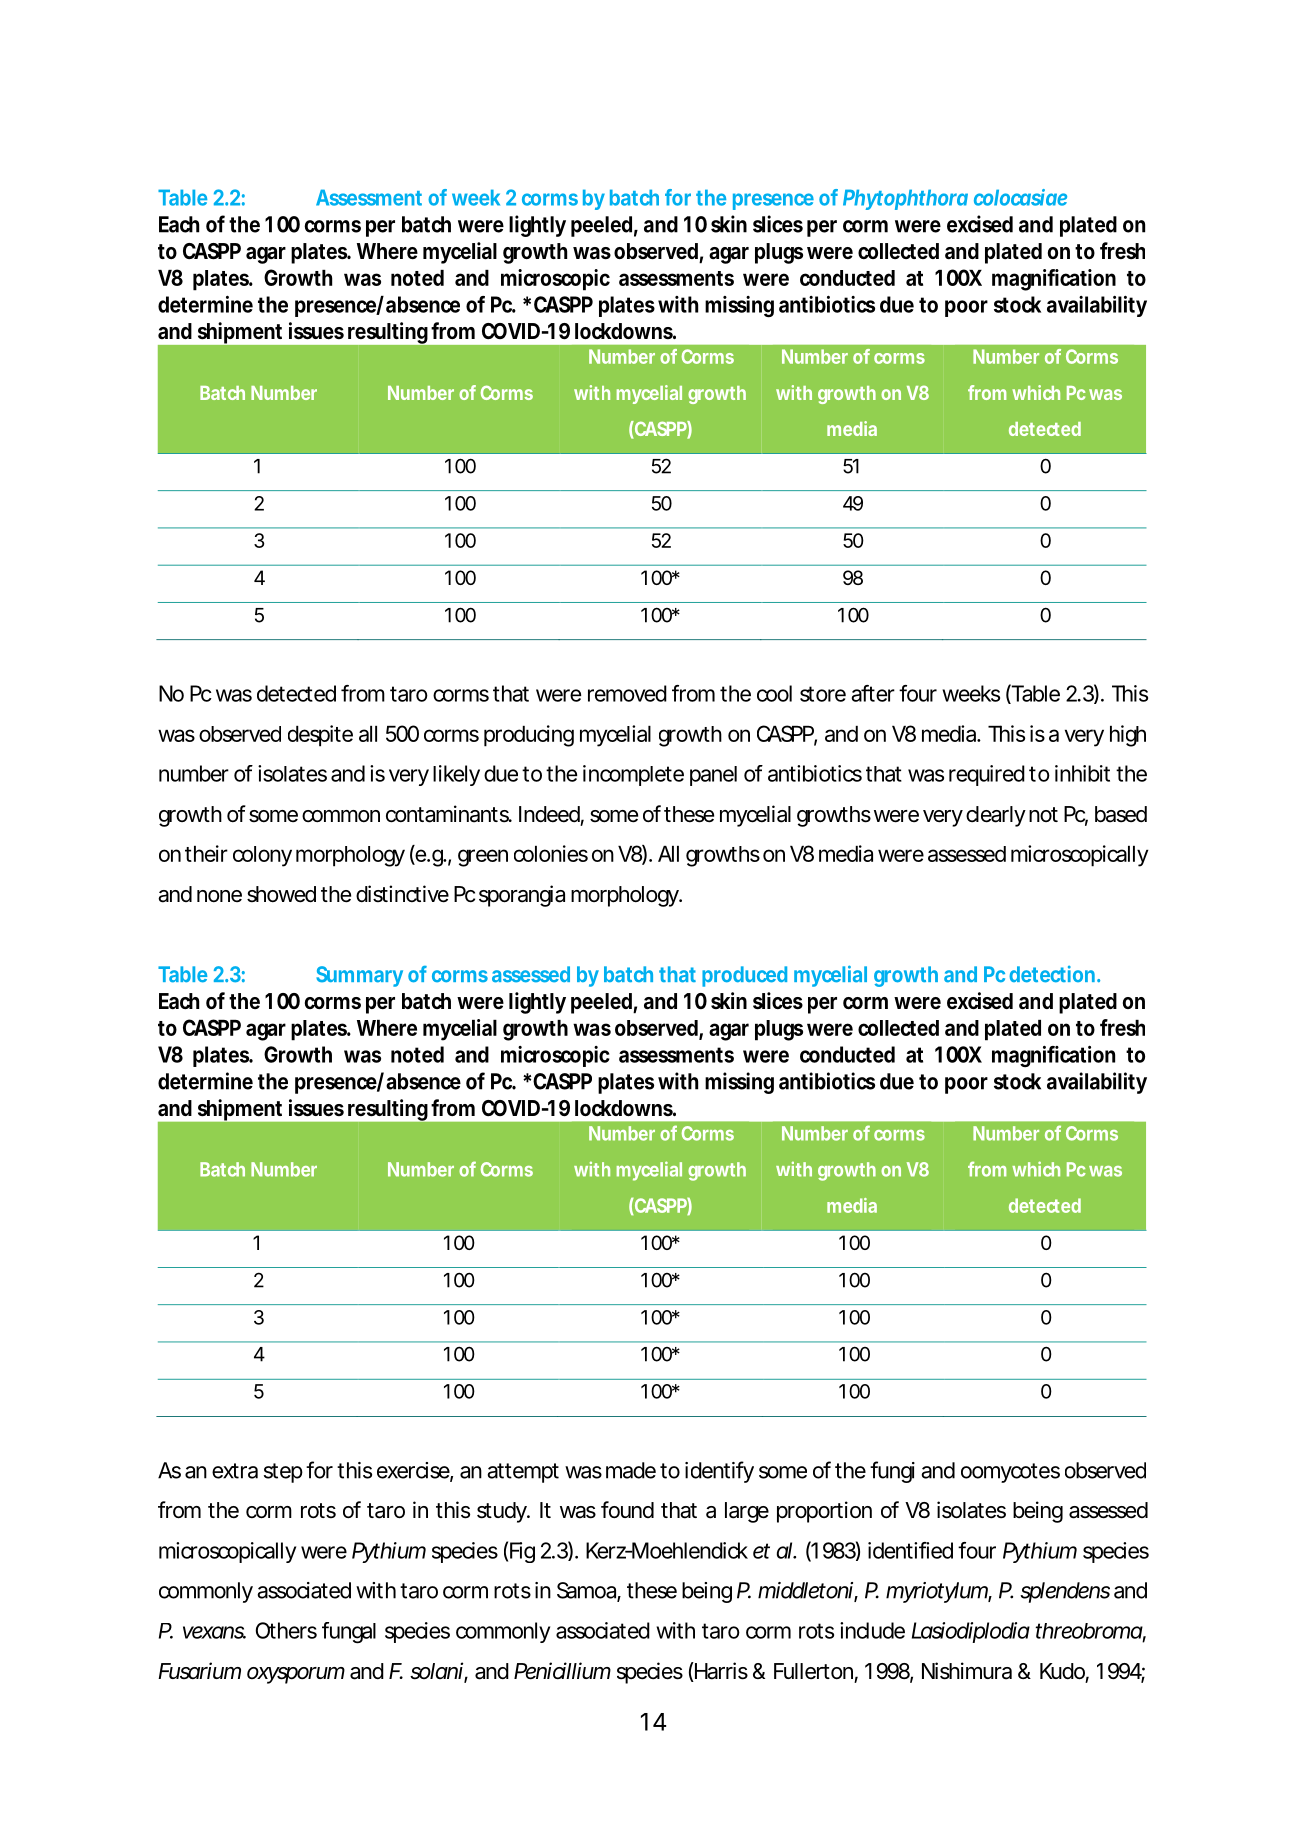 The width and height of the page is (1304, 1843). Describe the element at coordinates (905, 199) in the page. I see `Phytophthora` at that location.
